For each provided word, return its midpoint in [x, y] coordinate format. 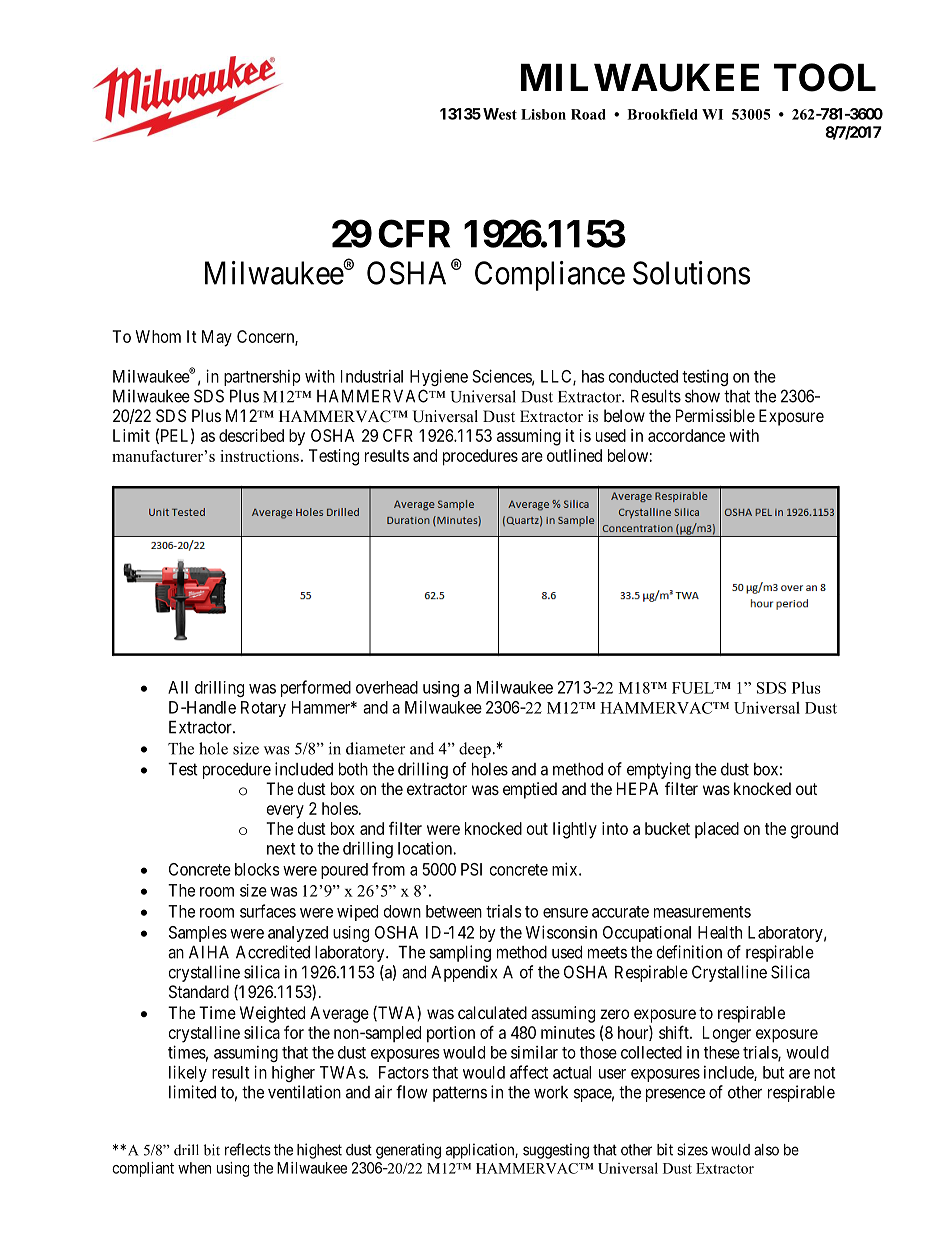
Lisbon [543, 114]
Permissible [715, 415]
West [500, 114]
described [251, 435]
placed [717, 830]
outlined [574, 455]
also [766, 1150]
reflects [248, 1149]
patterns [460, 1094]
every [285, 812]
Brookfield [662, 114]
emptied [530, 790]
